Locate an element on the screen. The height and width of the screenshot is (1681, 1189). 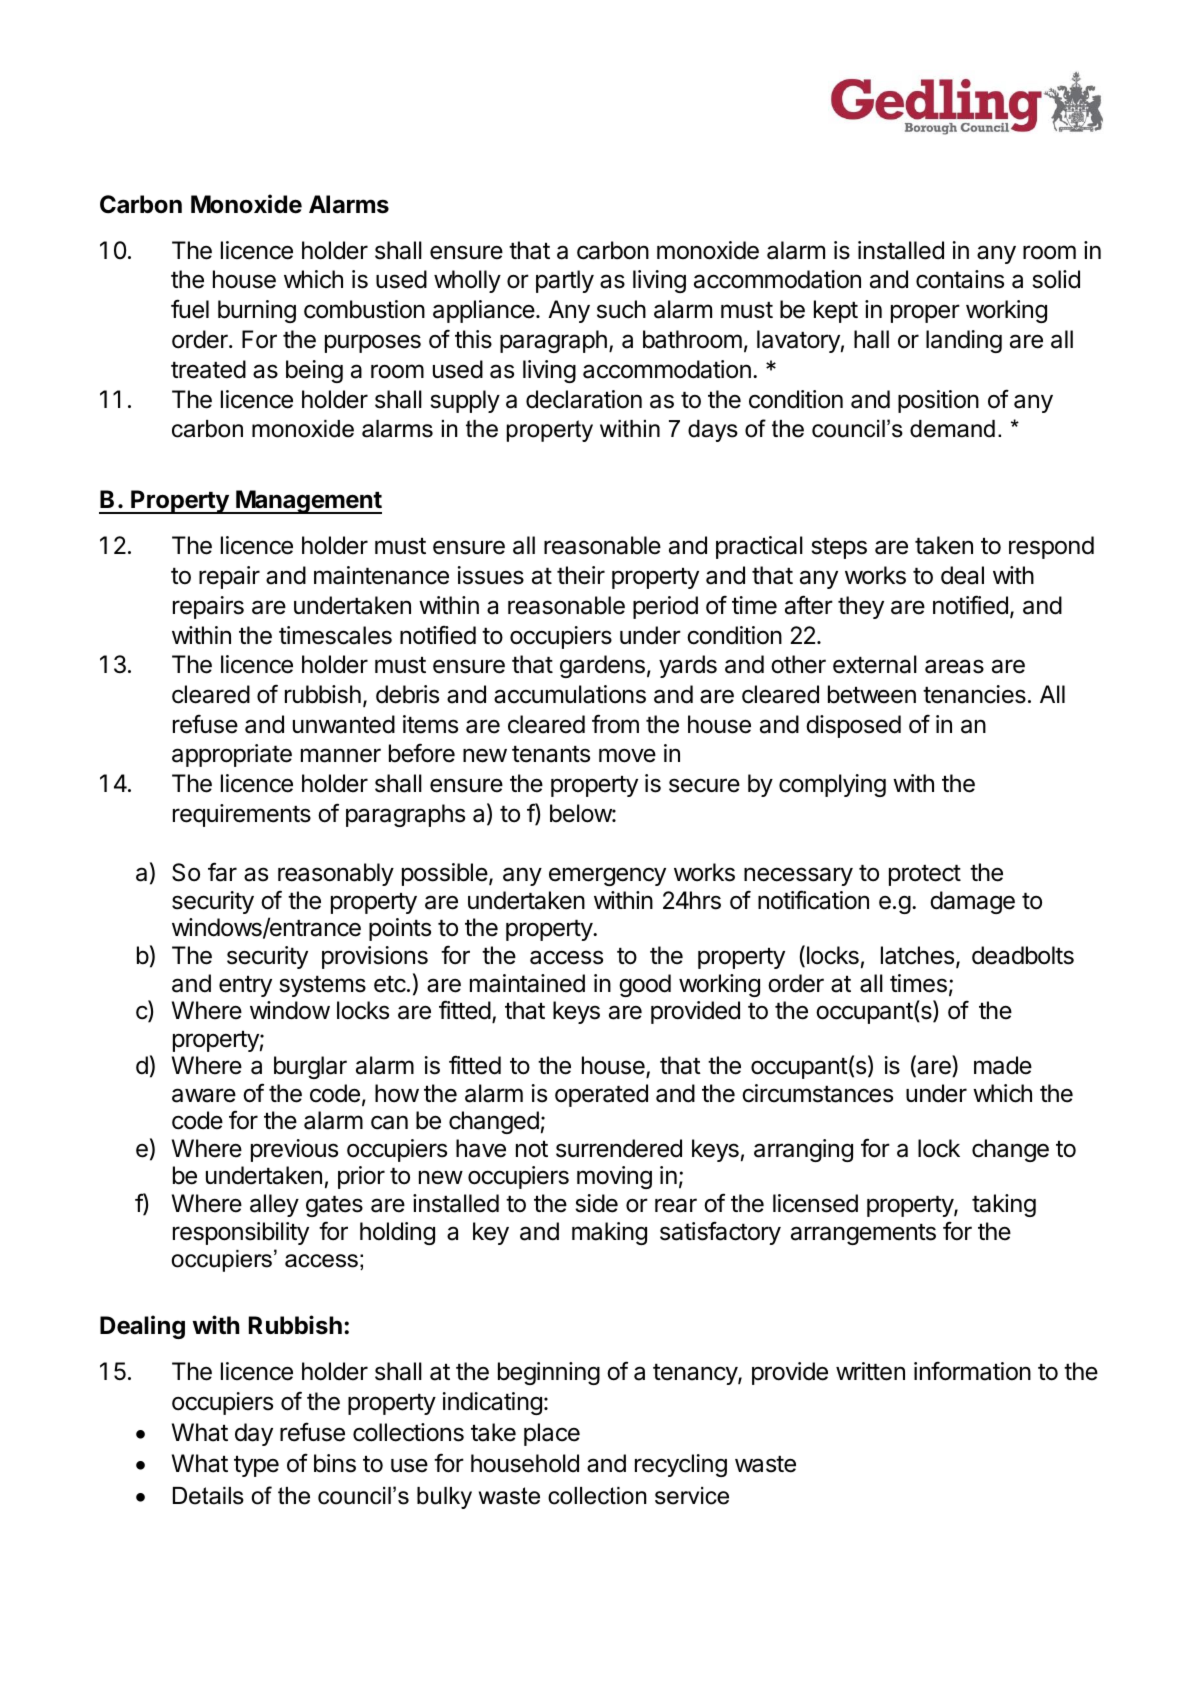
information is located at coordinates (972, 1371).
